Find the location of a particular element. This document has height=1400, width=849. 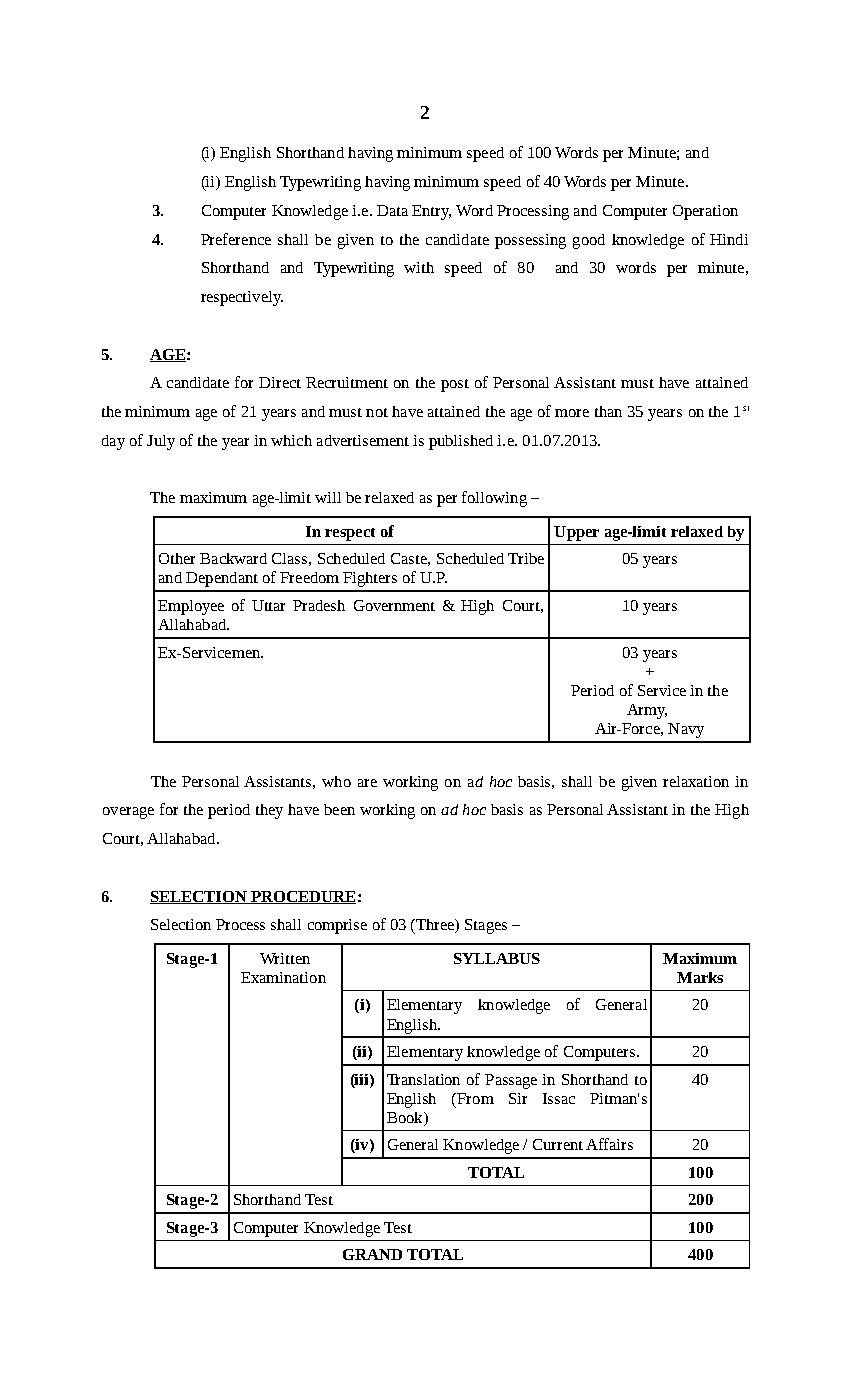

relaxation is located at coordinates (696, 781).
